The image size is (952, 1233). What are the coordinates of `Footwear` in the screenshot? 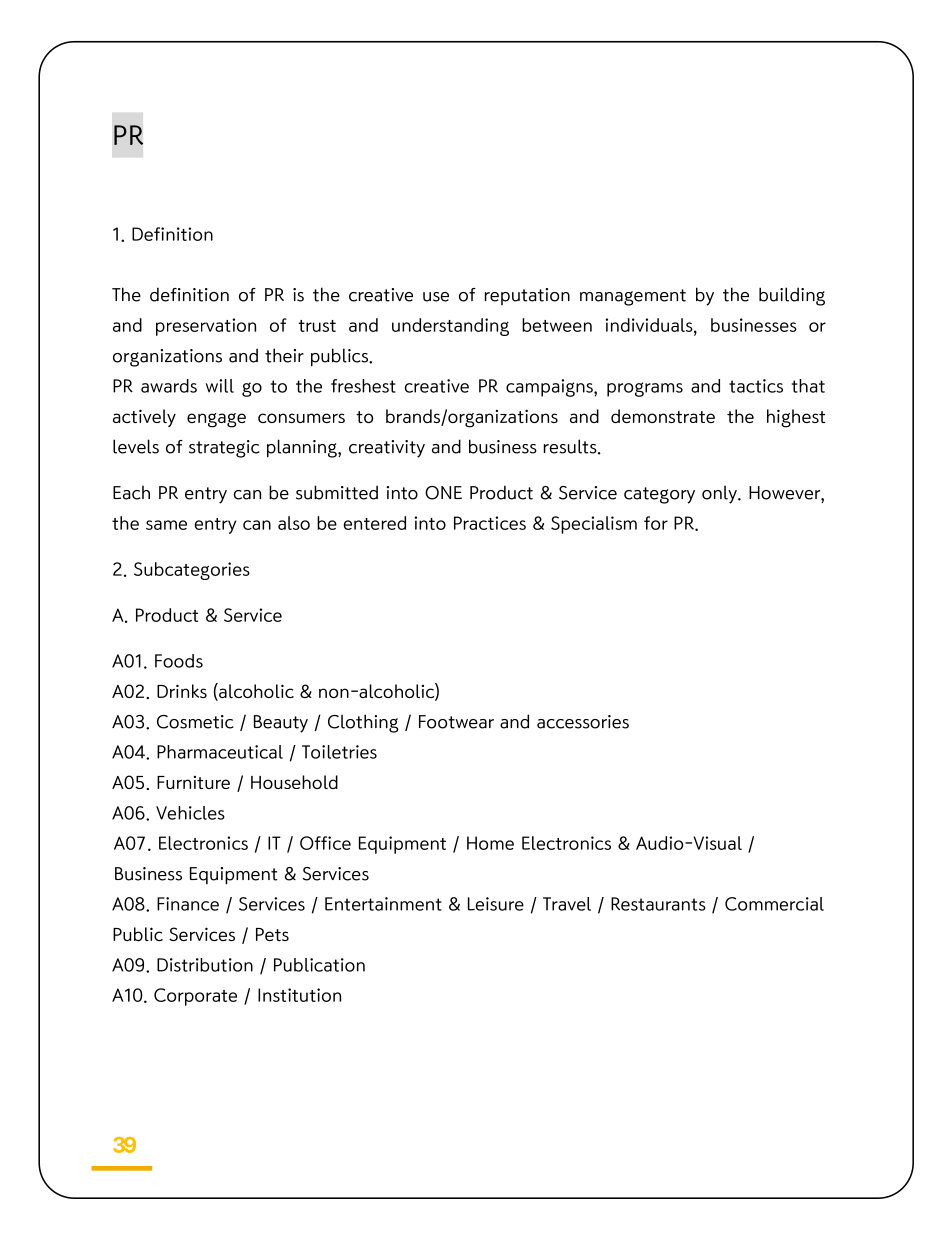 It's located at (456, 722).
